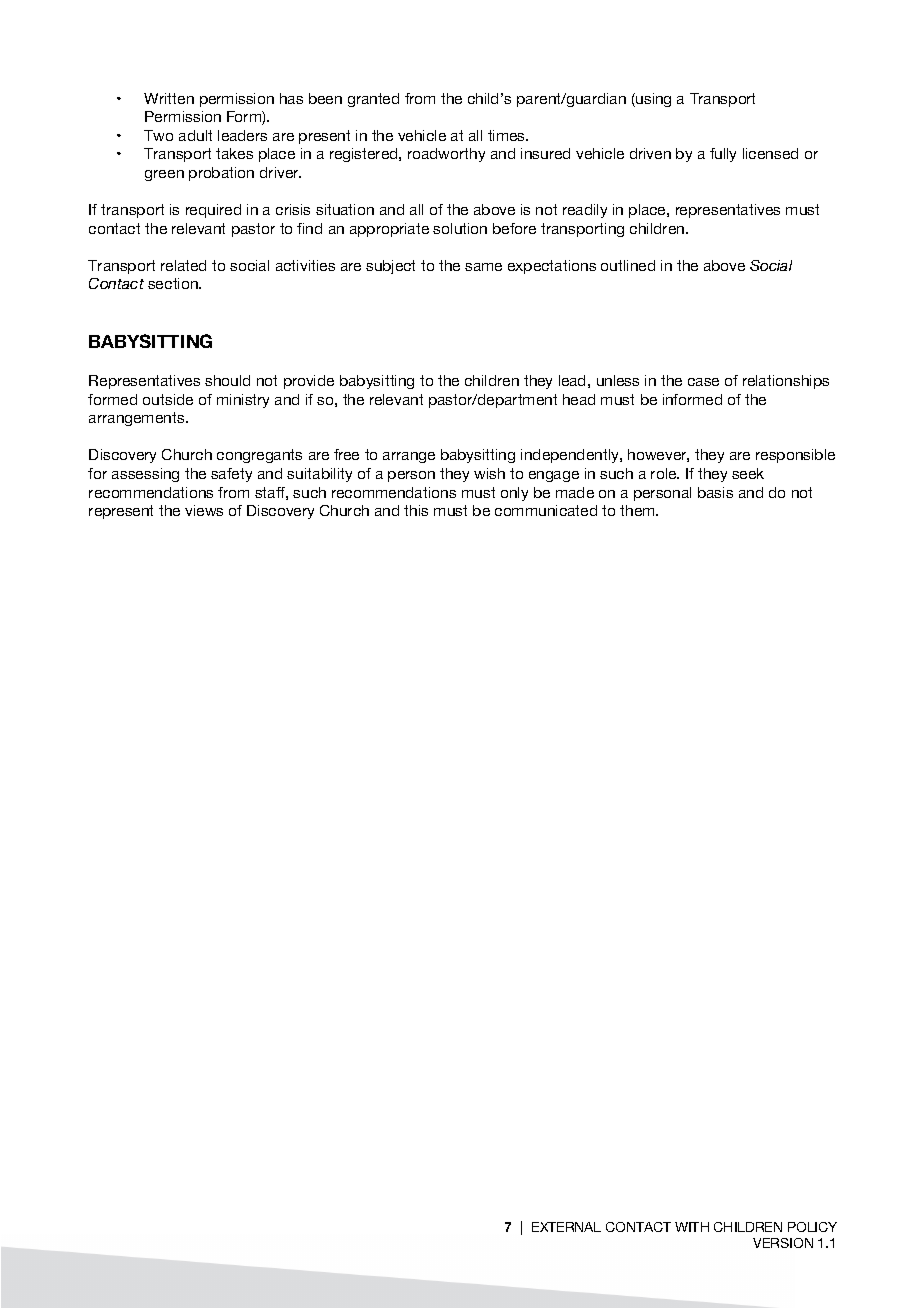  What do you see at coordinates (692, 1227) in the screenshot?
I see `WITH` at bounding box center [692, 1227].
